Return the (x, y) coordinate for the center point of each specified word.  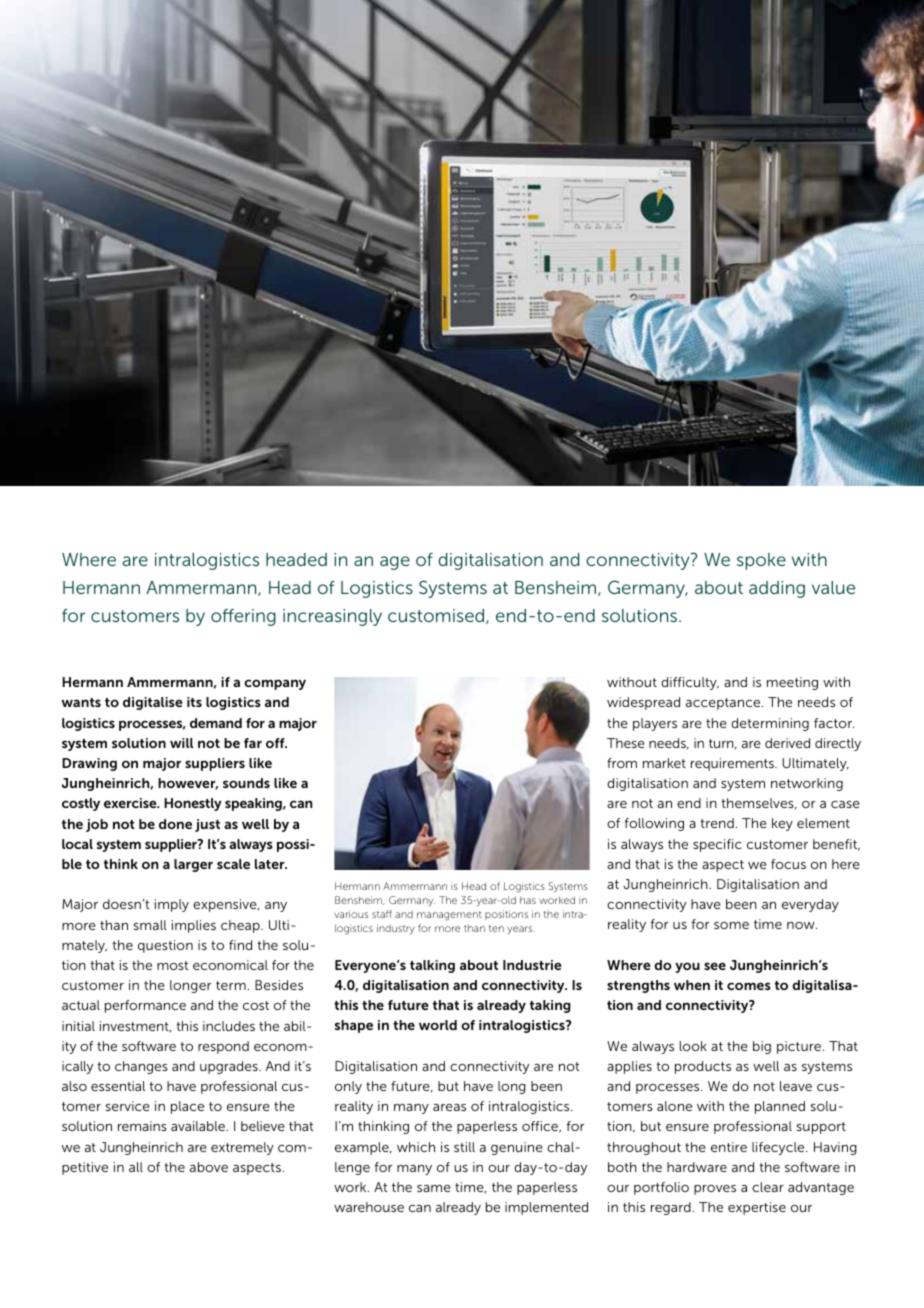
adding (777, 589)
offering (243, 617)
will (181, 743)
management (449, 916)
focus (788, 864)
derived (787, 743)
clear (768, 1187)
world (438, 1025)
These (626, 743)
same (434, 1188)
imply (172, 905)
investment (135, 1026)
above (209, 1167)
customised (437, 616)
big (762, 1047)
